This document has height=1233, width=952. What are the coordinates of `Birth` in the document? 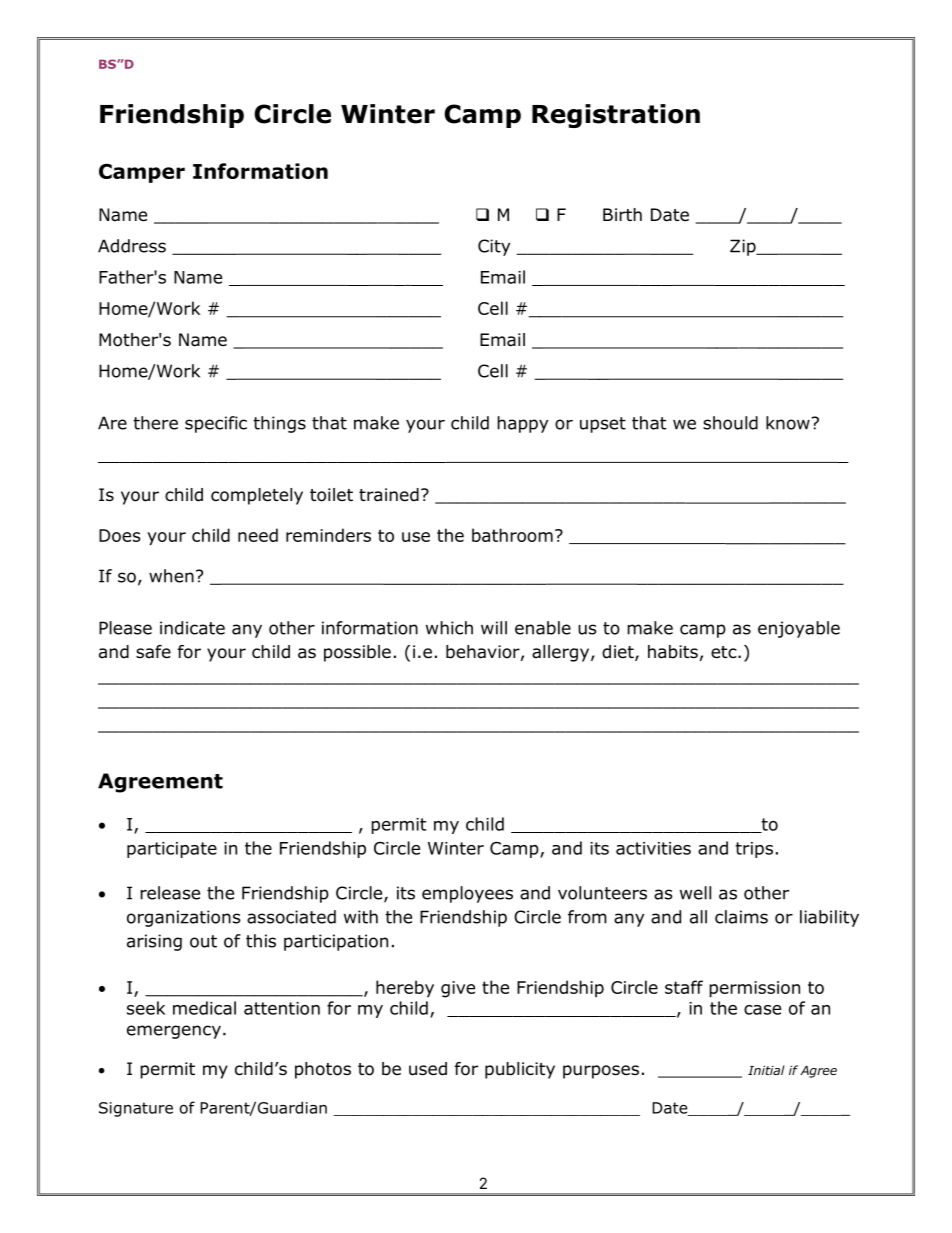 It's located at (622, 214).
